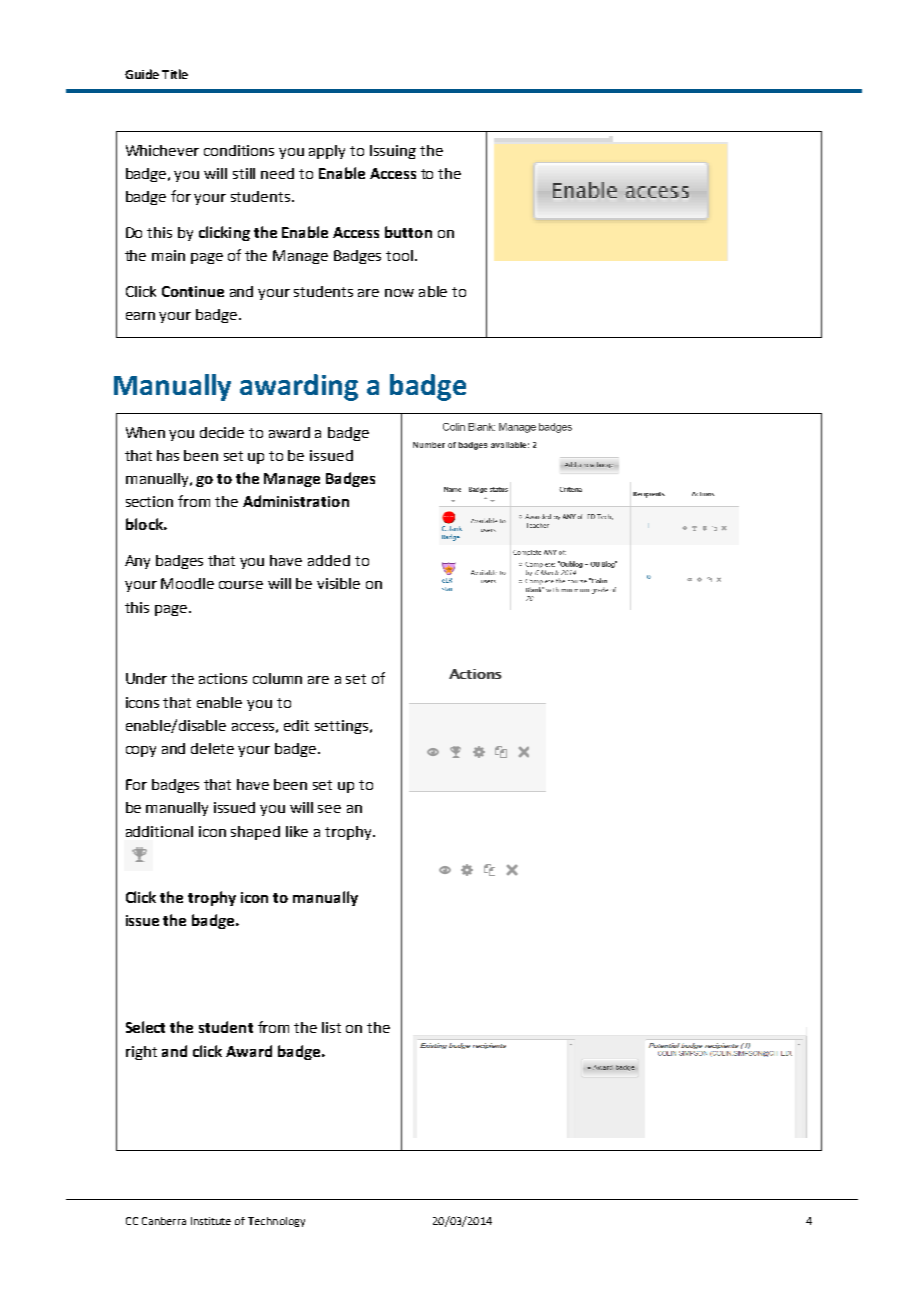 The image size is (924, 1308). Describe the element at coordinates (331, 1027) in the page. I see `list` at that location.
